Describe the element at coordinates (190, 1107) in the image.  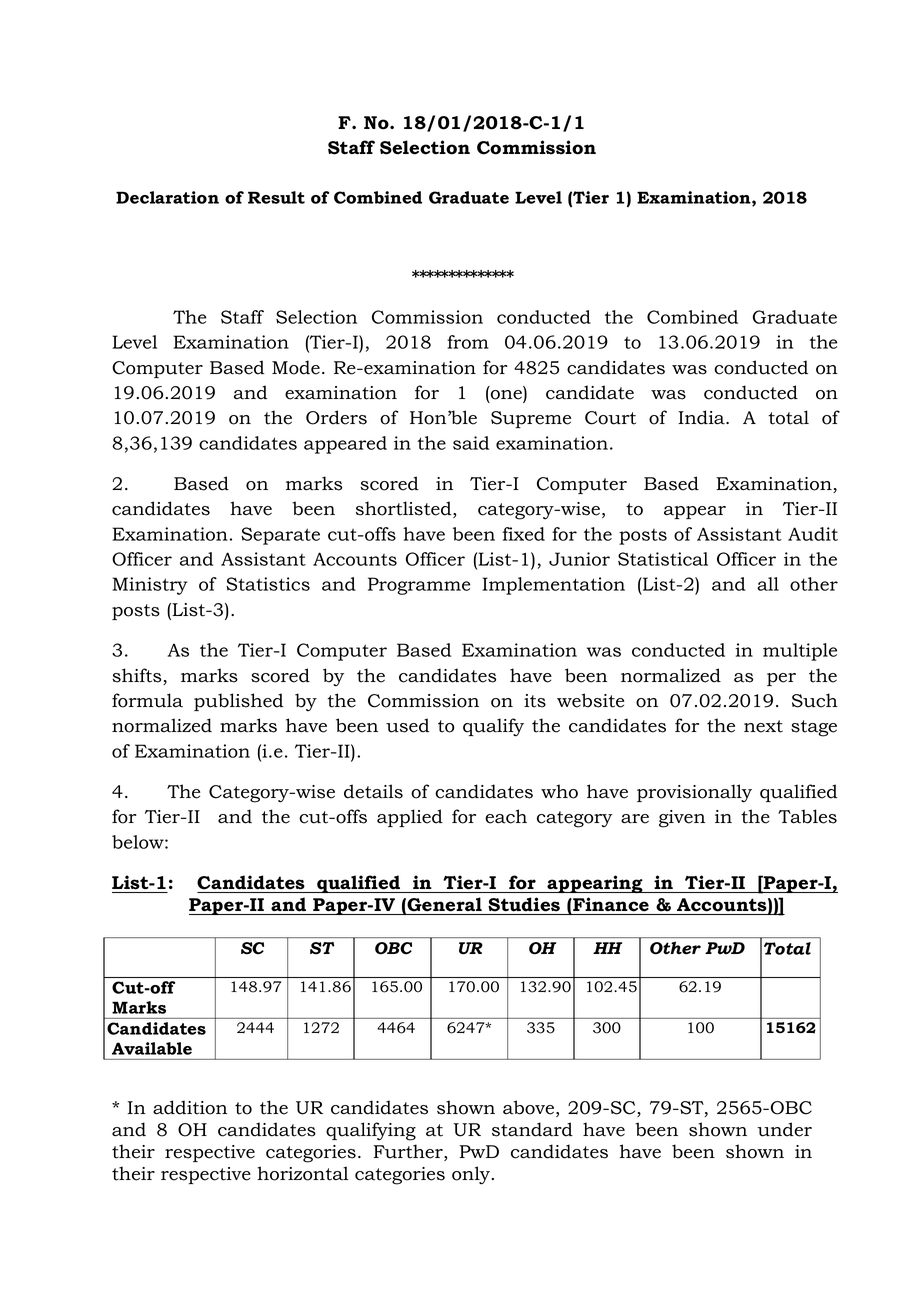
I see `addition` at that location.
